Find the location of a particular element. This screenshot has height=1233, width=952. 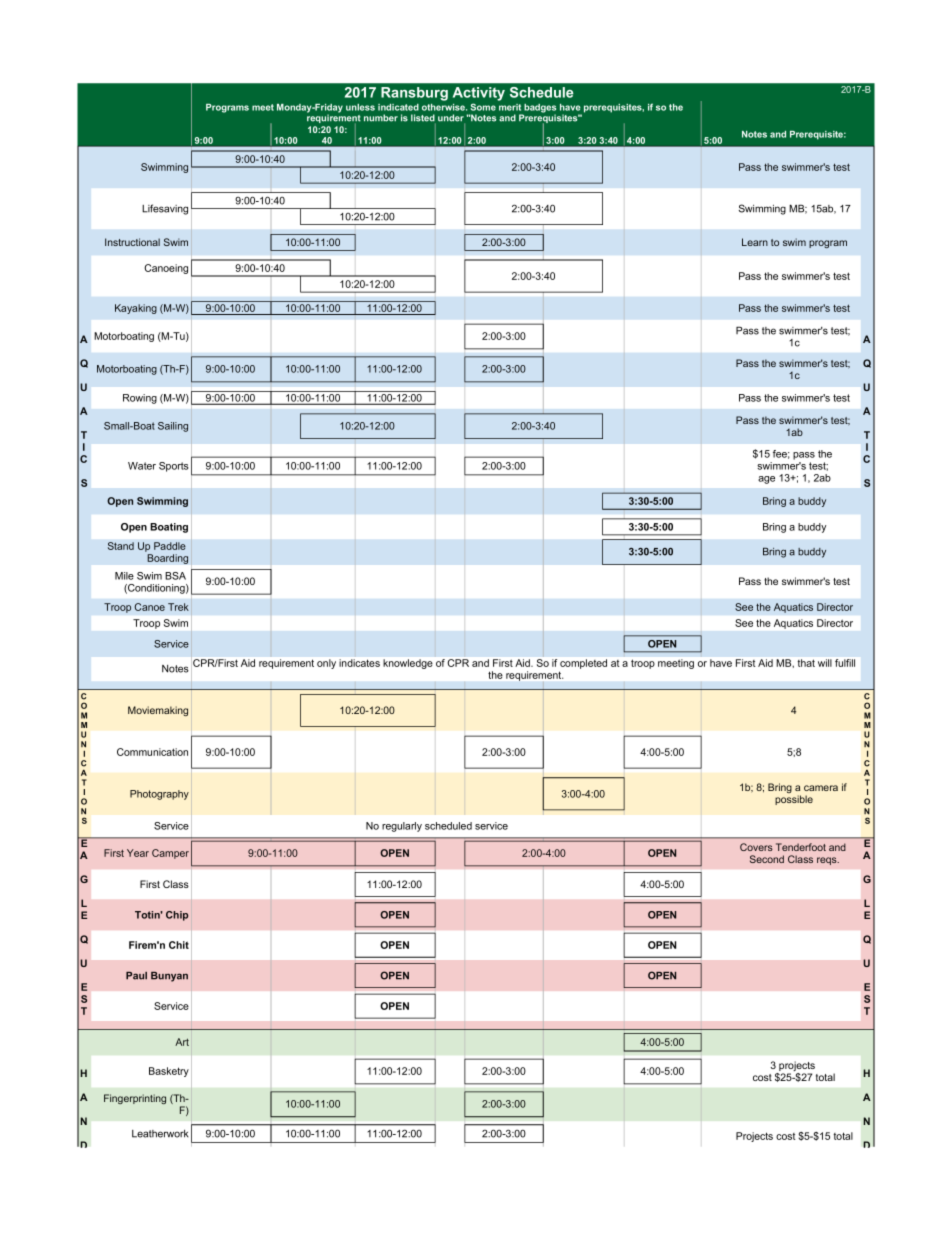

Communication is located at coordinates (152, 752).
